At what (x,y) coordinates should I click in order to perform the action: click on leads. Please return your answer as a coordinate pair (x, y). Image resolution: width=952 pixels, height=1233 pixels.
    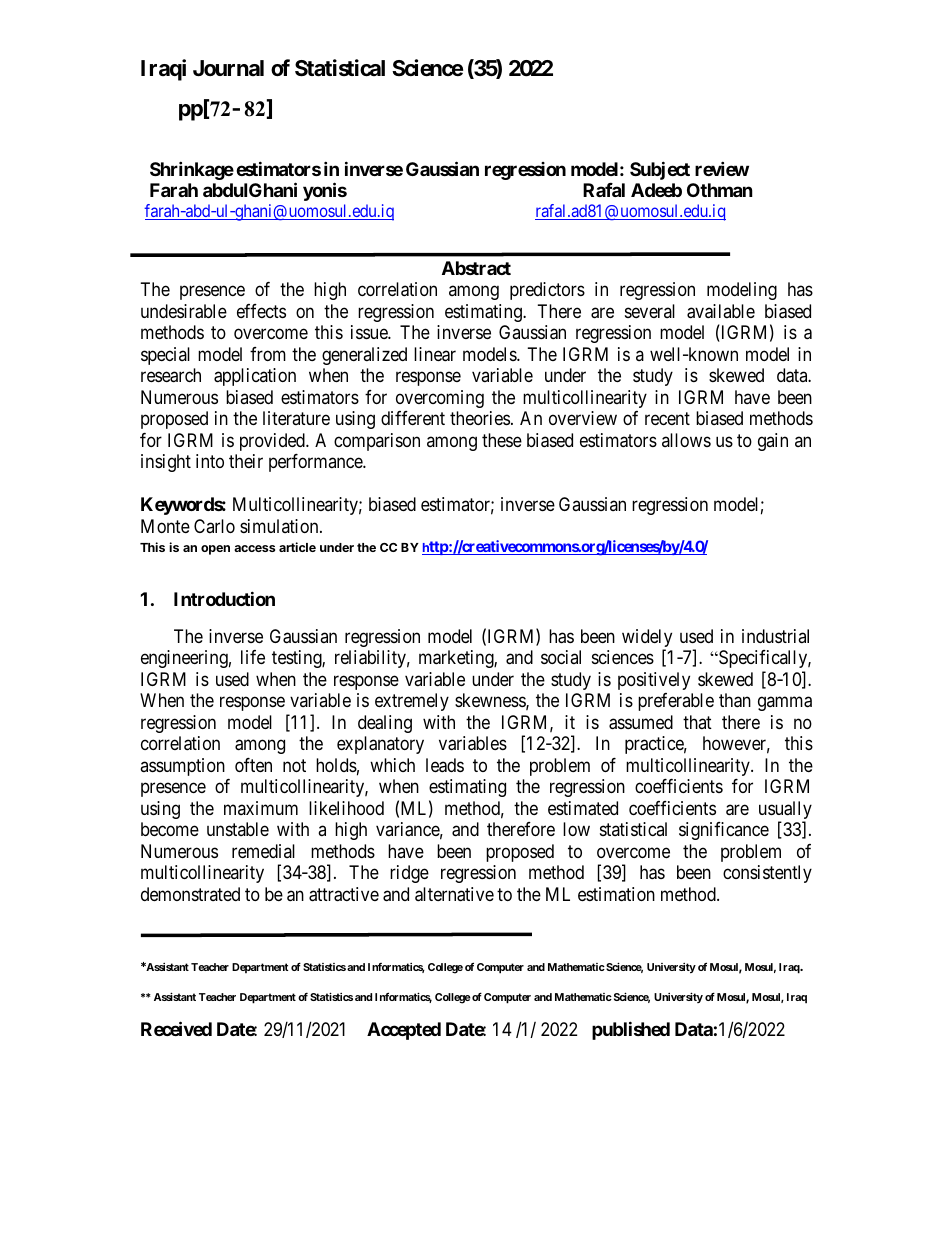
    Looking at the image, I should click on (445, 765).
